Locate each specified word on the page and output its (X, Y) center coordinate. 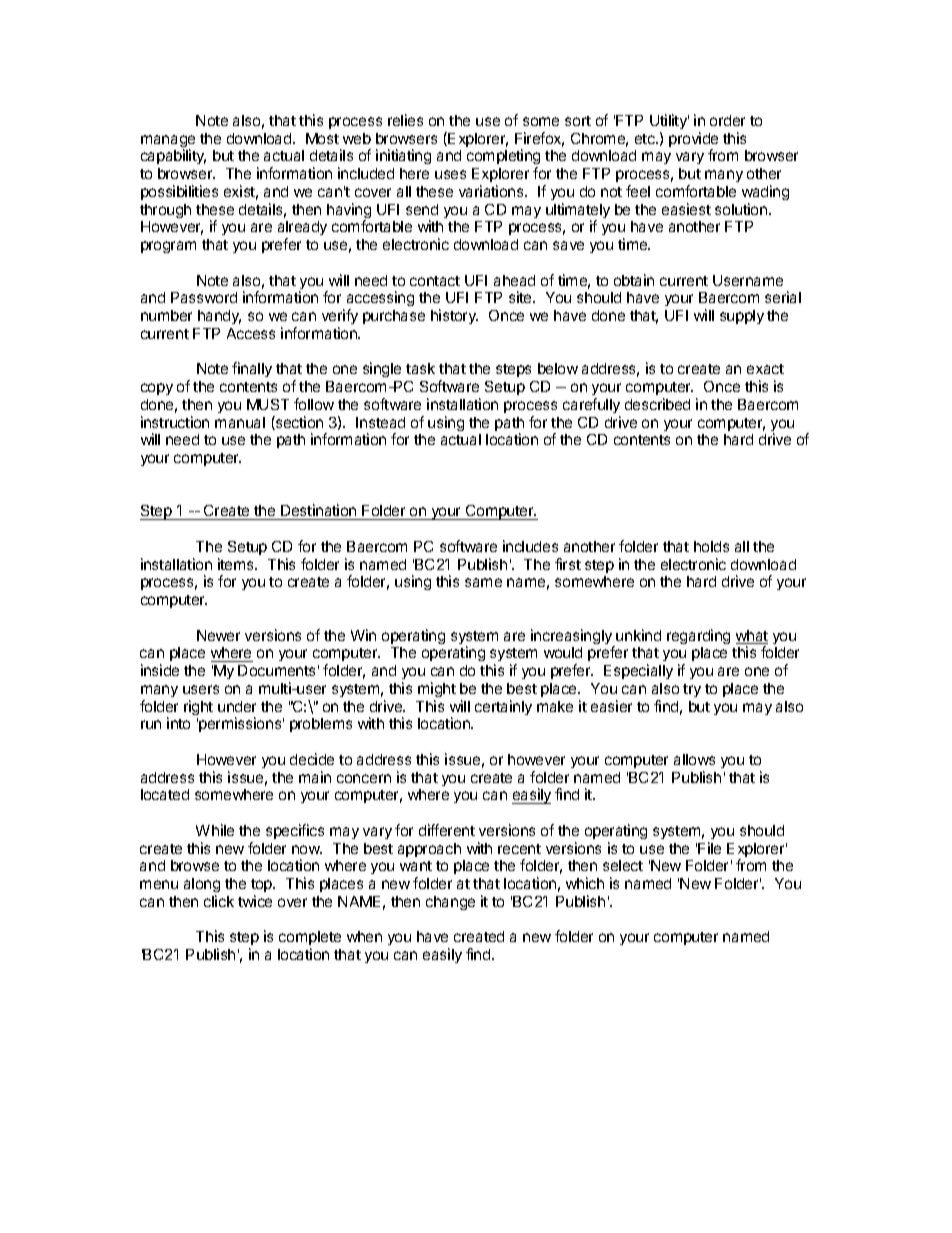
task (420, 368)
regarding (698, 636)
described (657, 404)
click (219, 901)
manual (240, 422)
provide (693, 141)
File (709, 848)
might (437, 689)
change (450, 903)
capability (173, 156)
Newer (218, 635)
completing (503, 158)
